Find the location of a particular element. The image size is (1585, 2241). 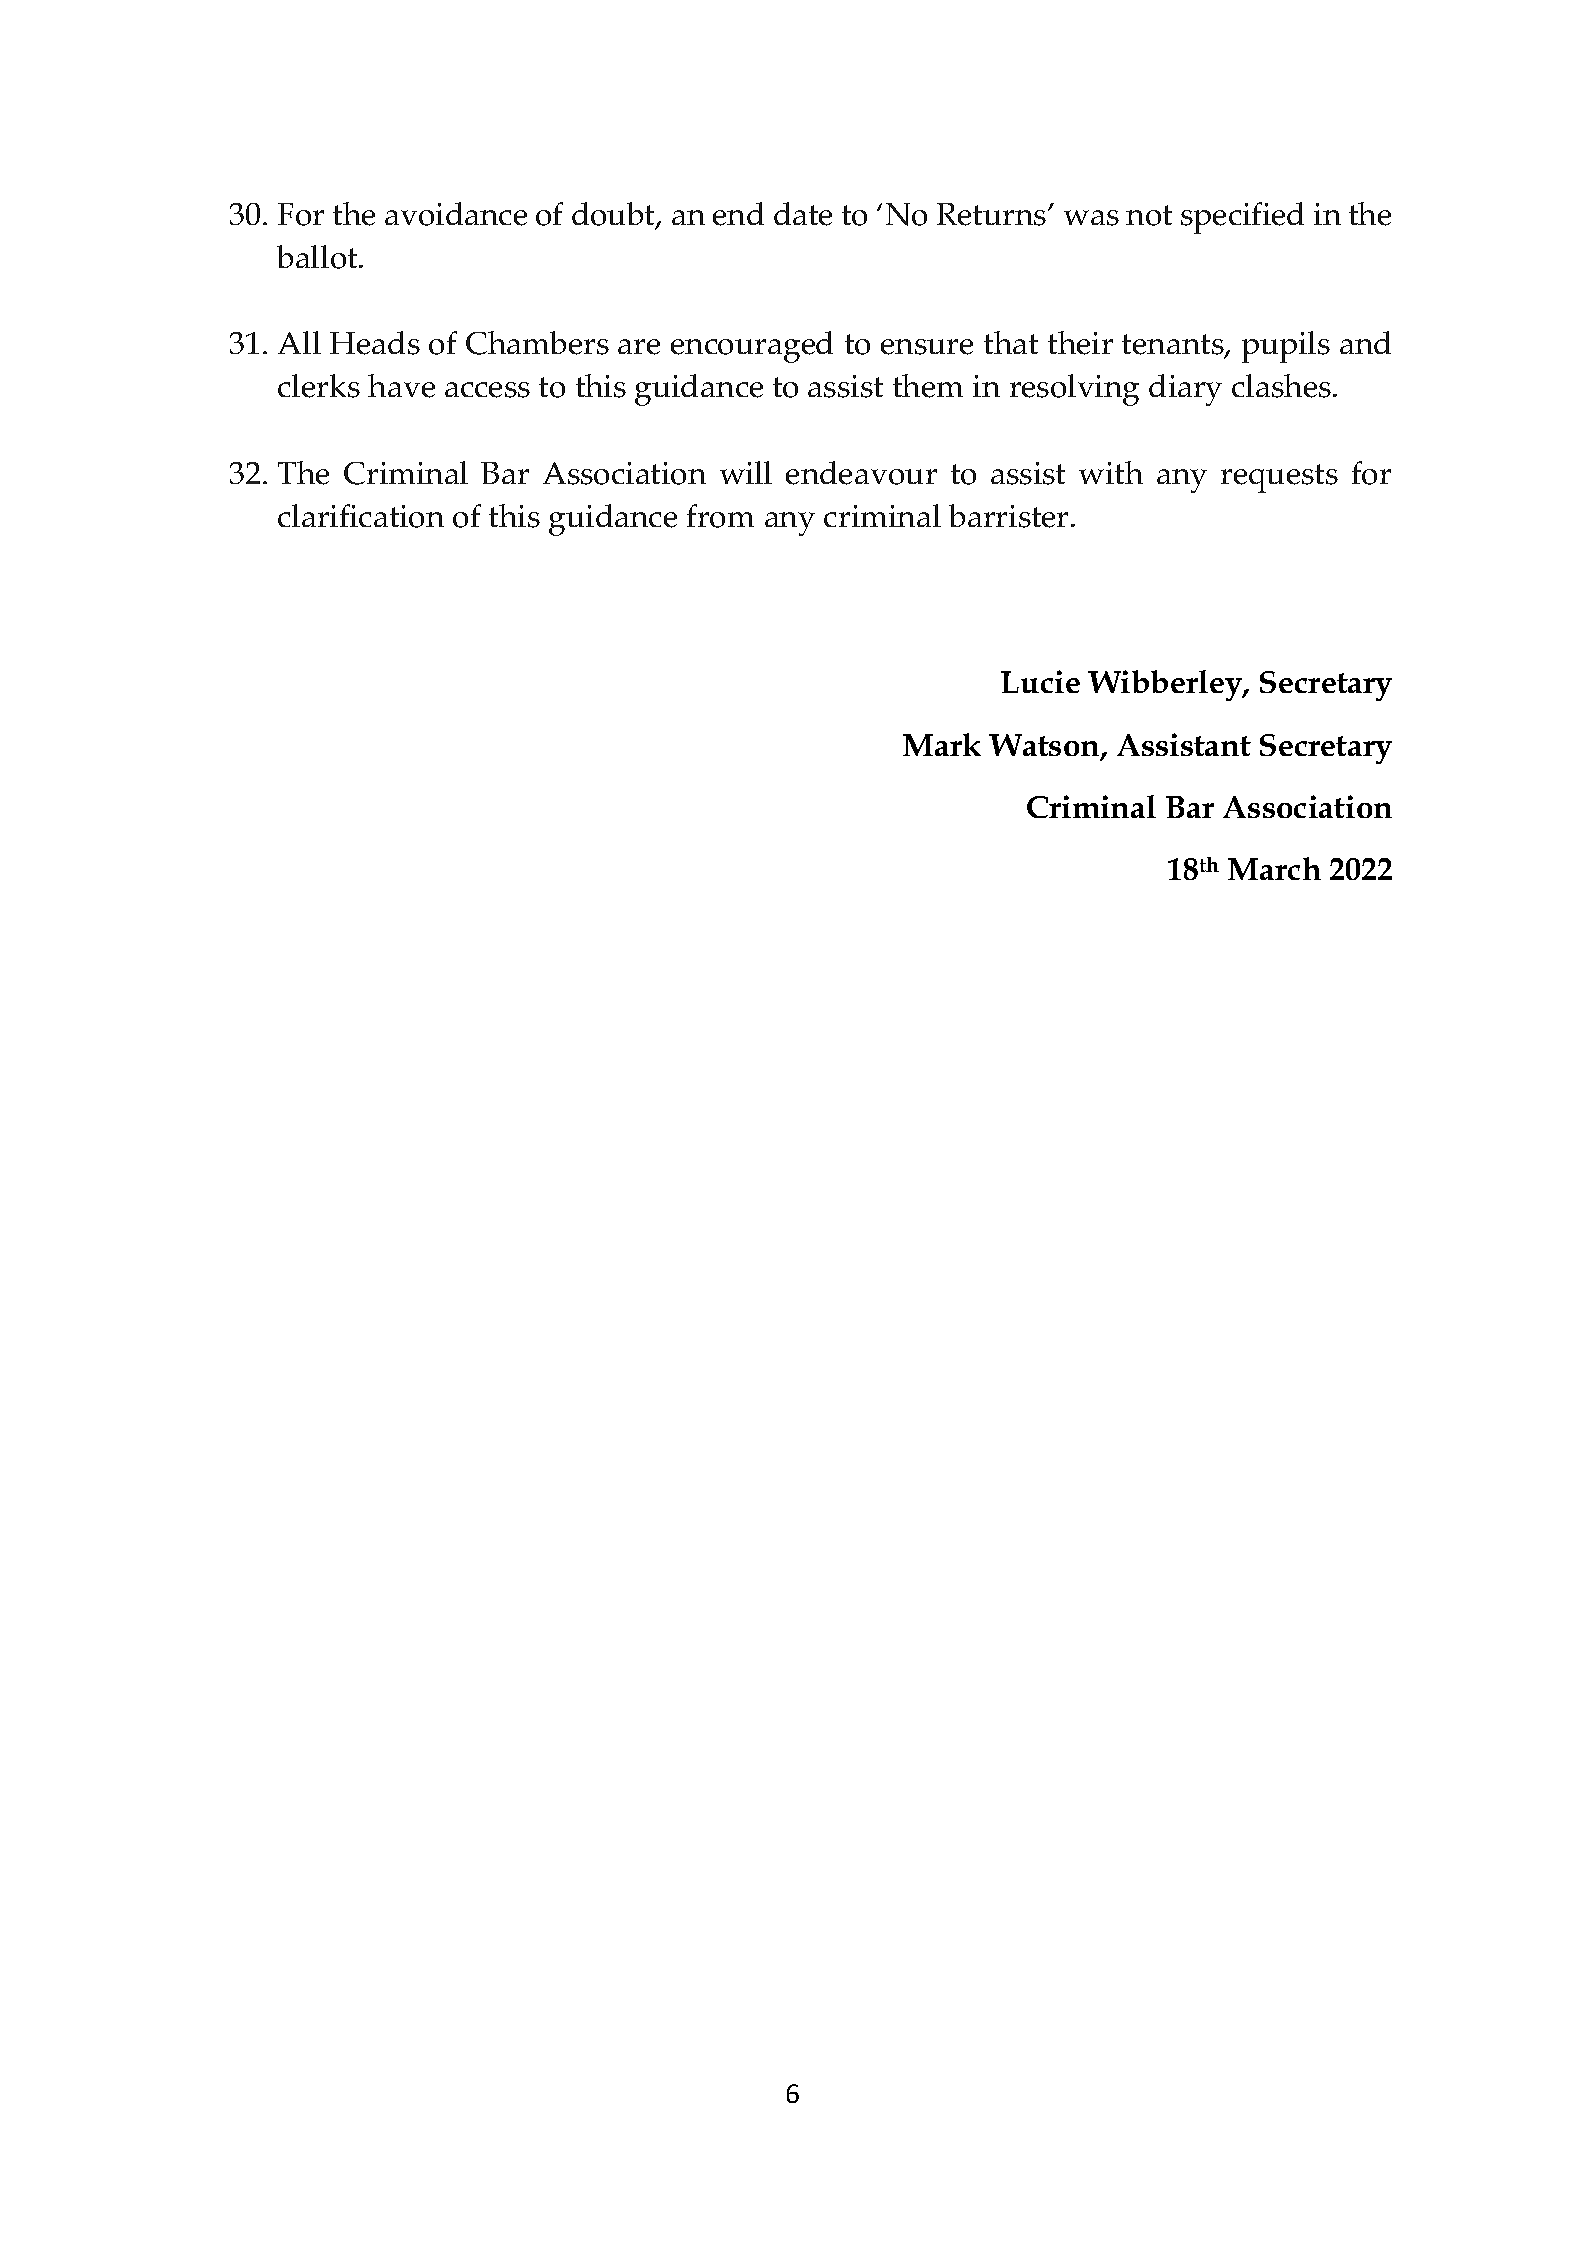

requests is located at coordinates (1279, 478).
